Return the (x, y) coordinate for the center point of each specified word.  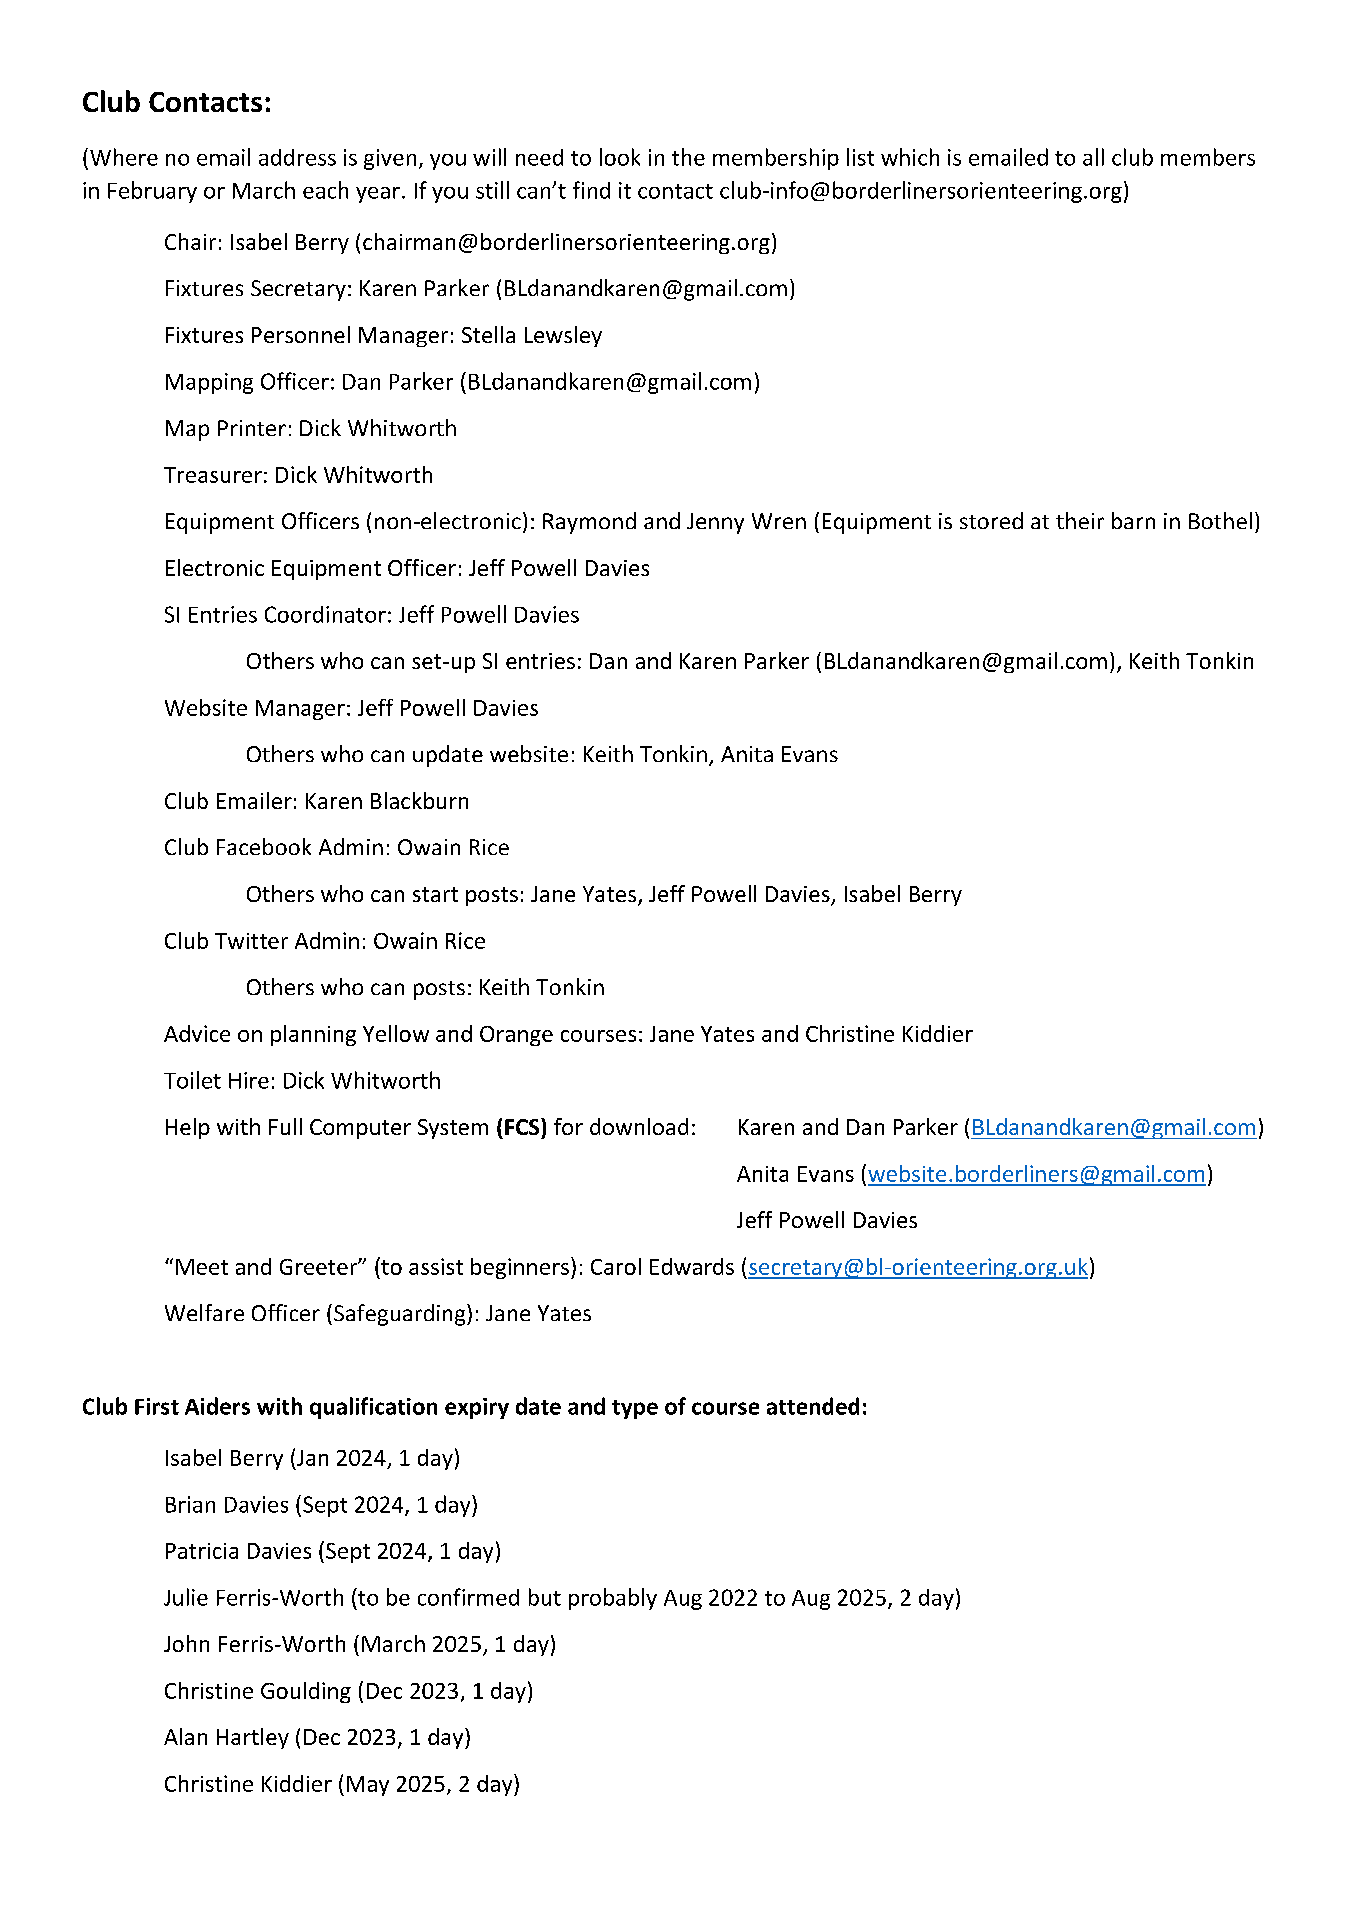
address (297, 157)
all (1093, 157)
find (591, 190)
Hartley (253, 1738)
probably (613, 1599)
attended (813, 1406)
